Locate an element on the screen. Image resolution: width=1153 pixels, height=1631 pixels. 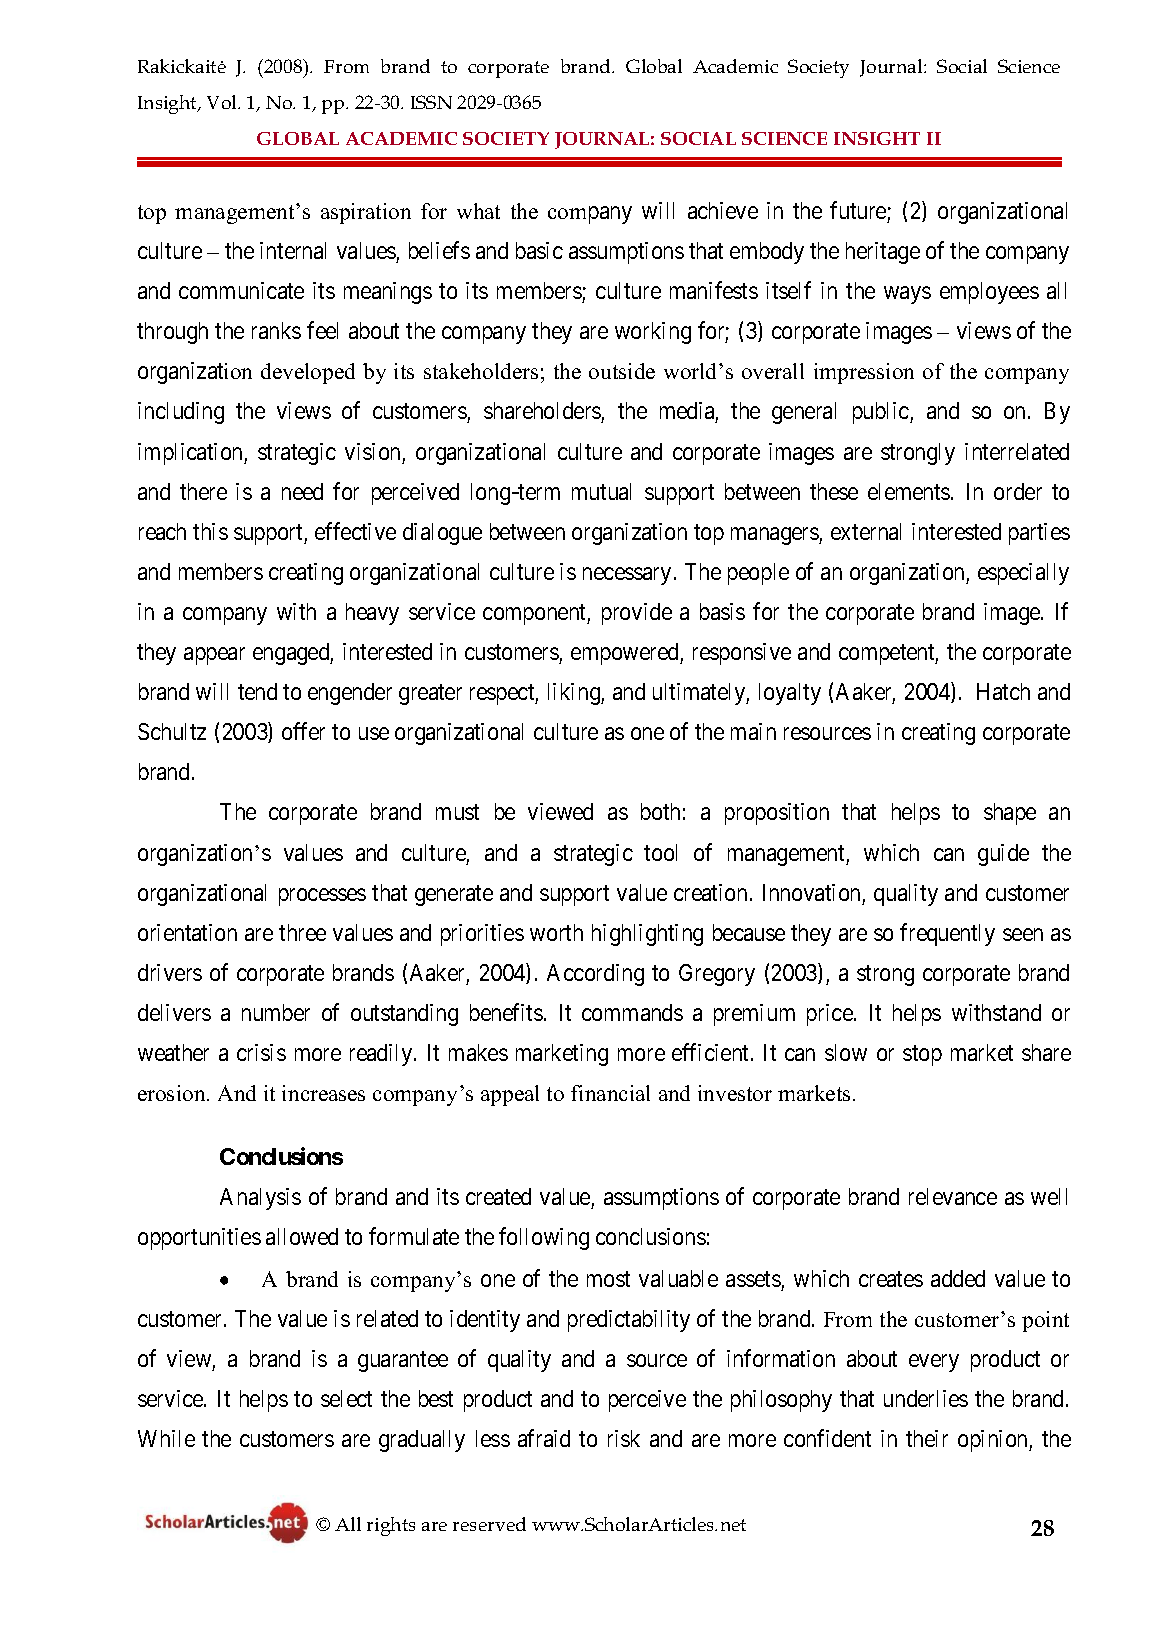
While is located at coordinates (166, 1438).
